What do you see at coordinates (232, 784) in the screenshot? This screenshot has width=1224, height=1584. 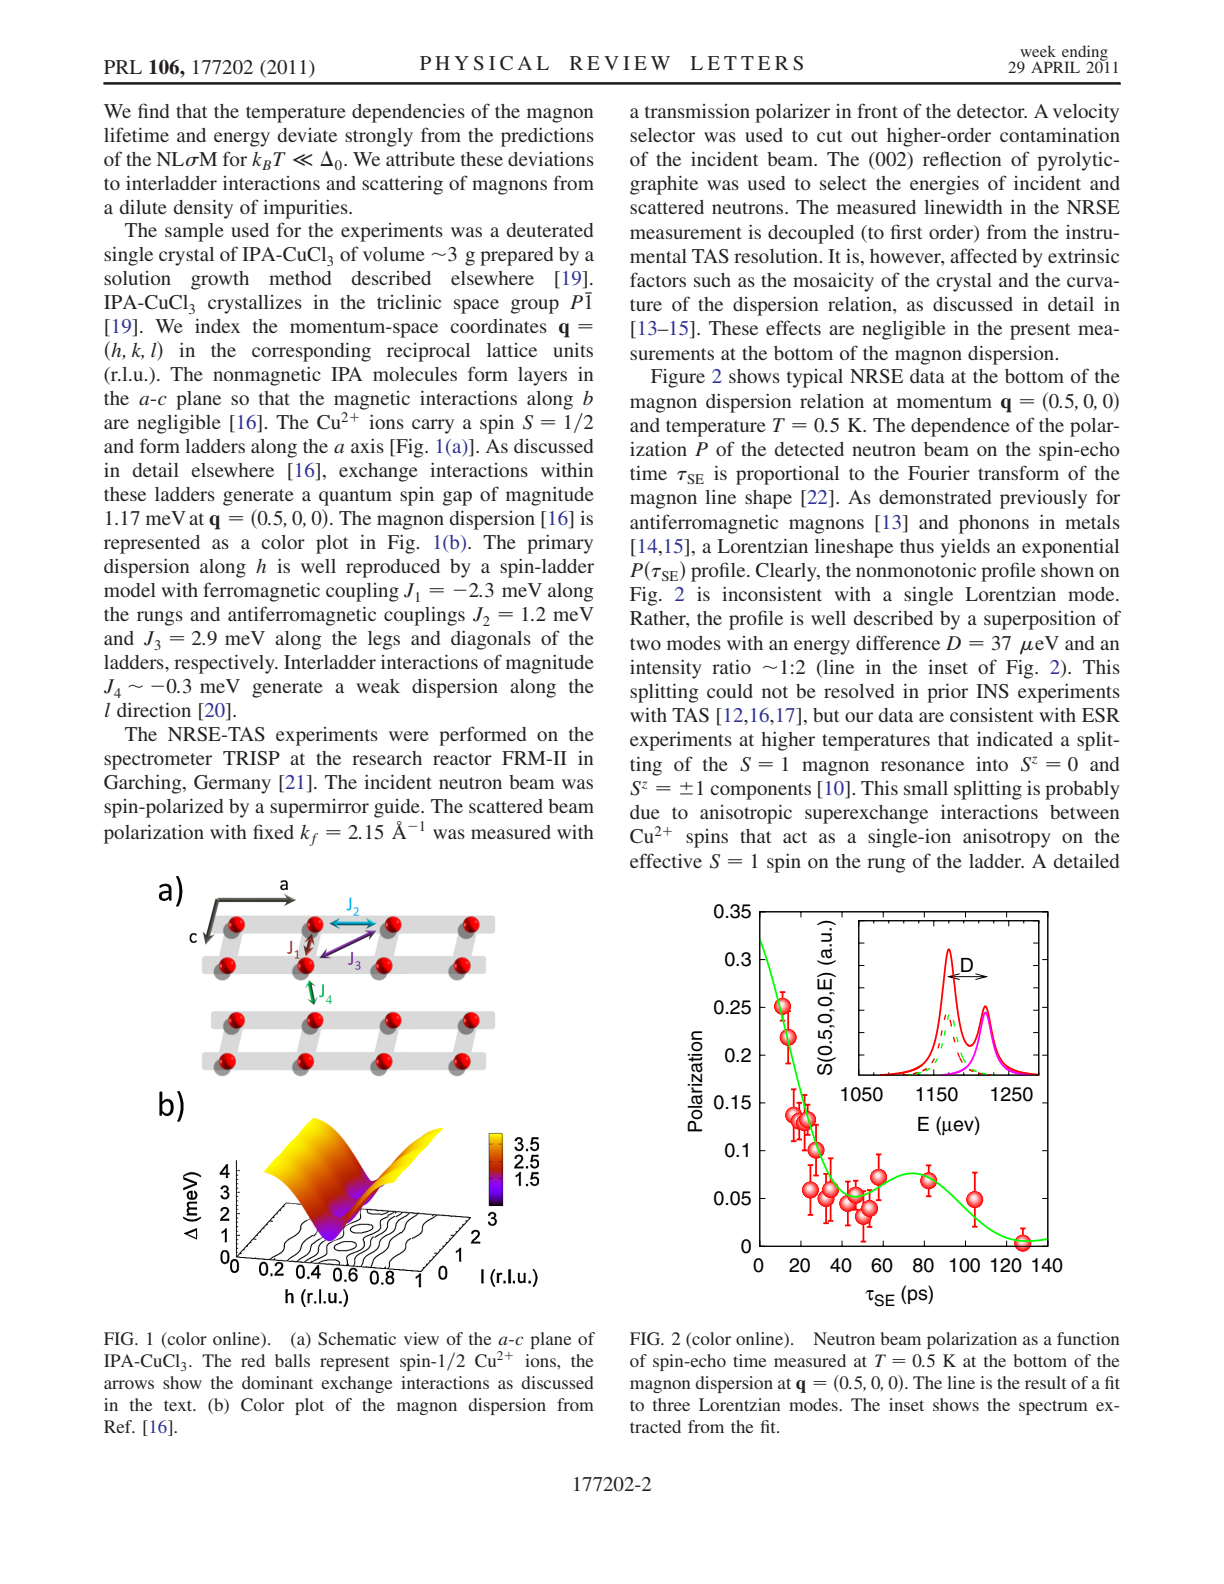 I see `Germany` at bounding box center [232, 784].
